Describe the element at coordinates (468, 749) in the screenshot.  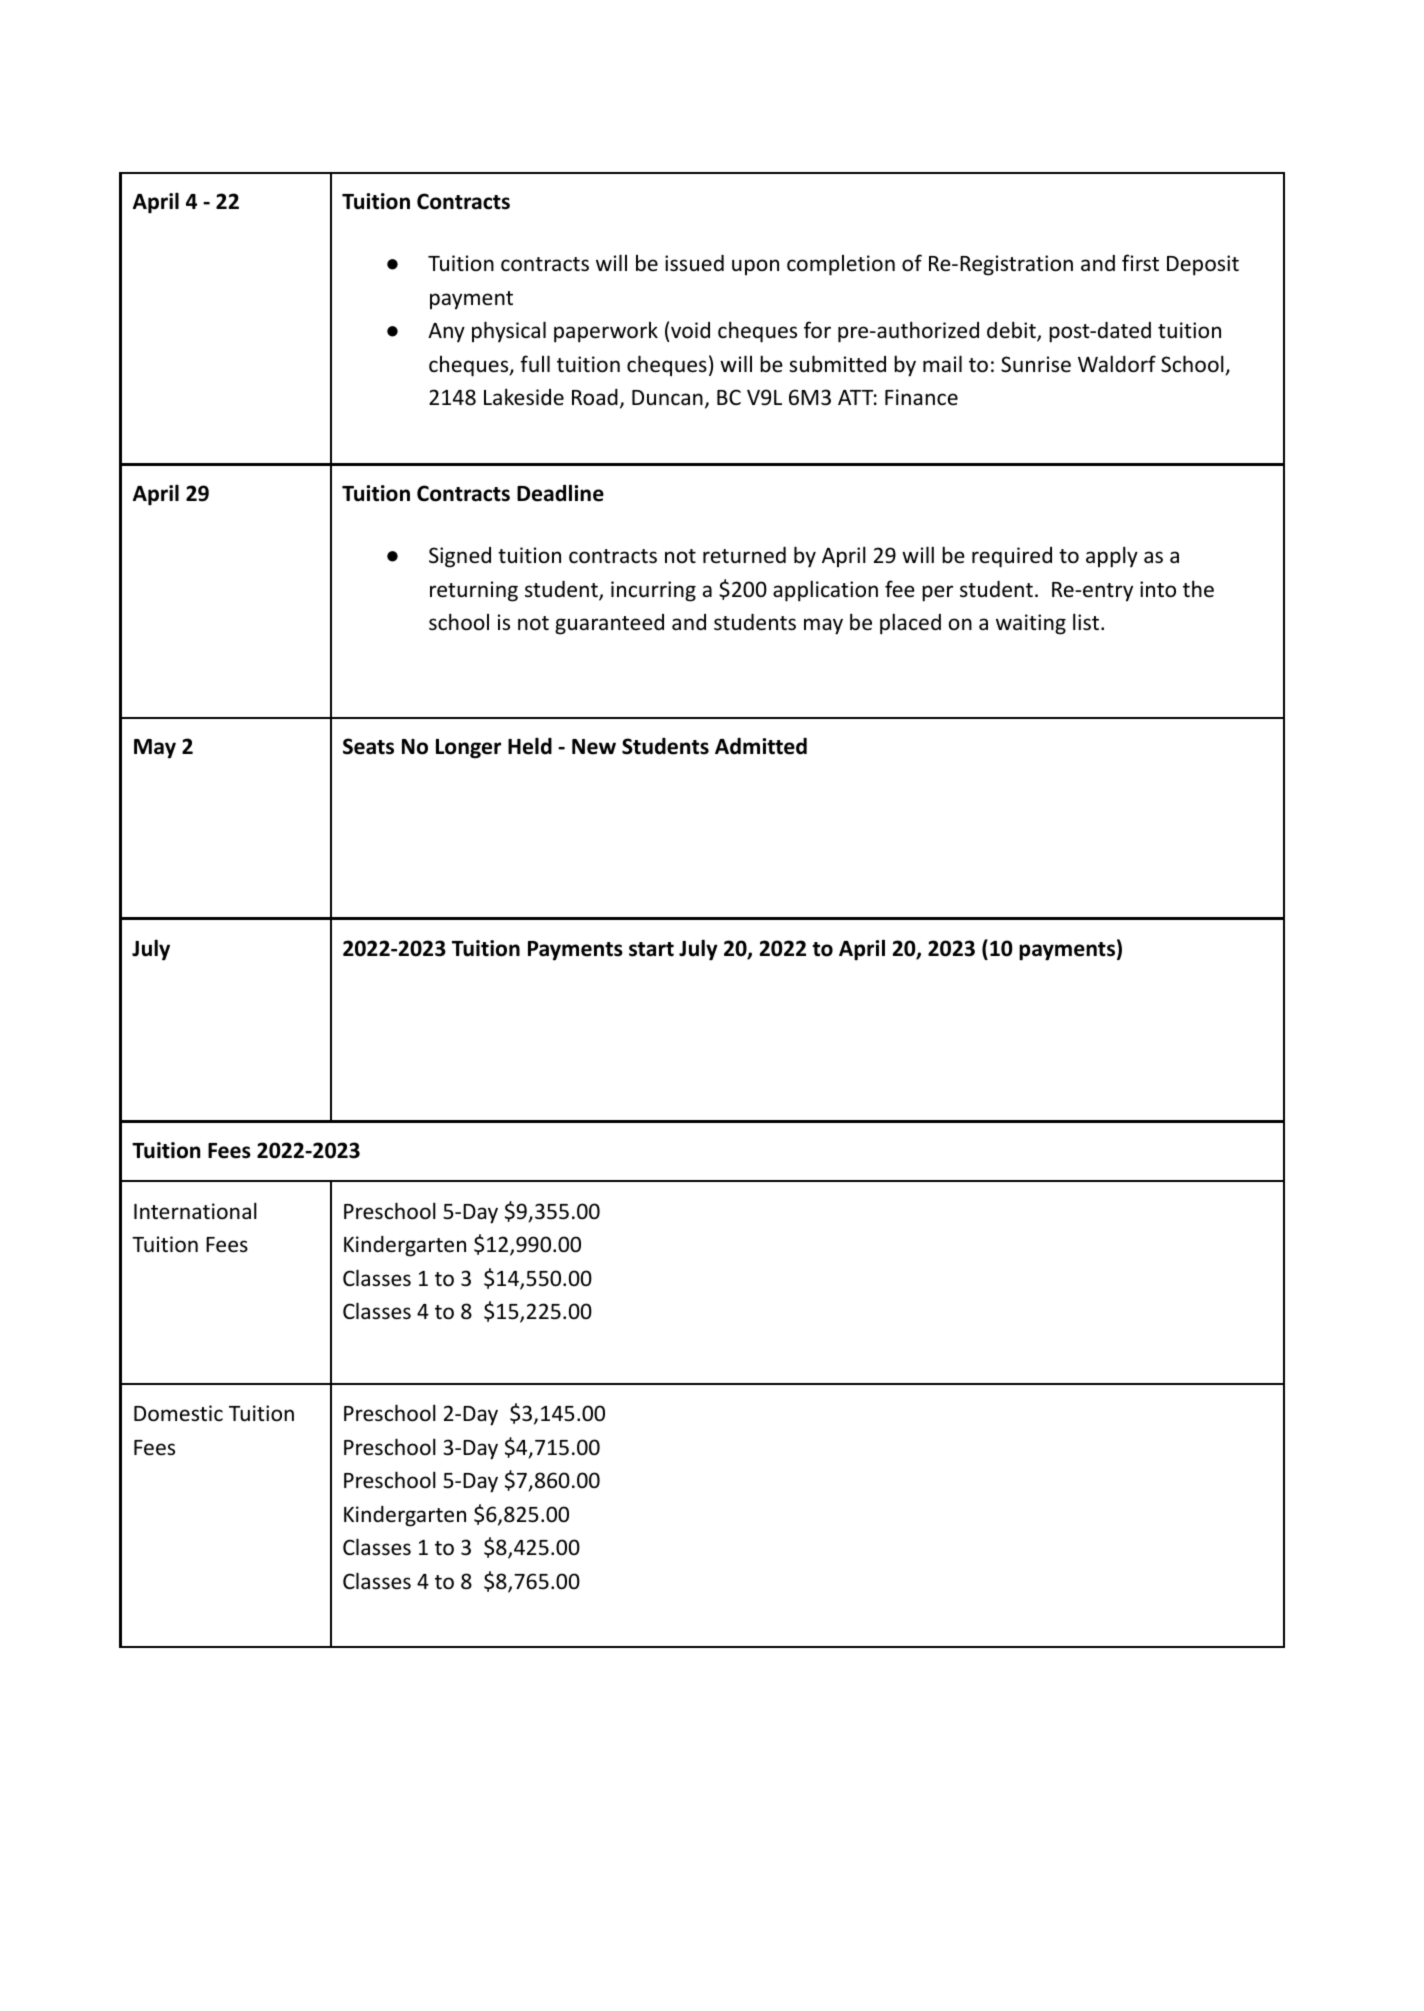
I see `Longer` at that location.
